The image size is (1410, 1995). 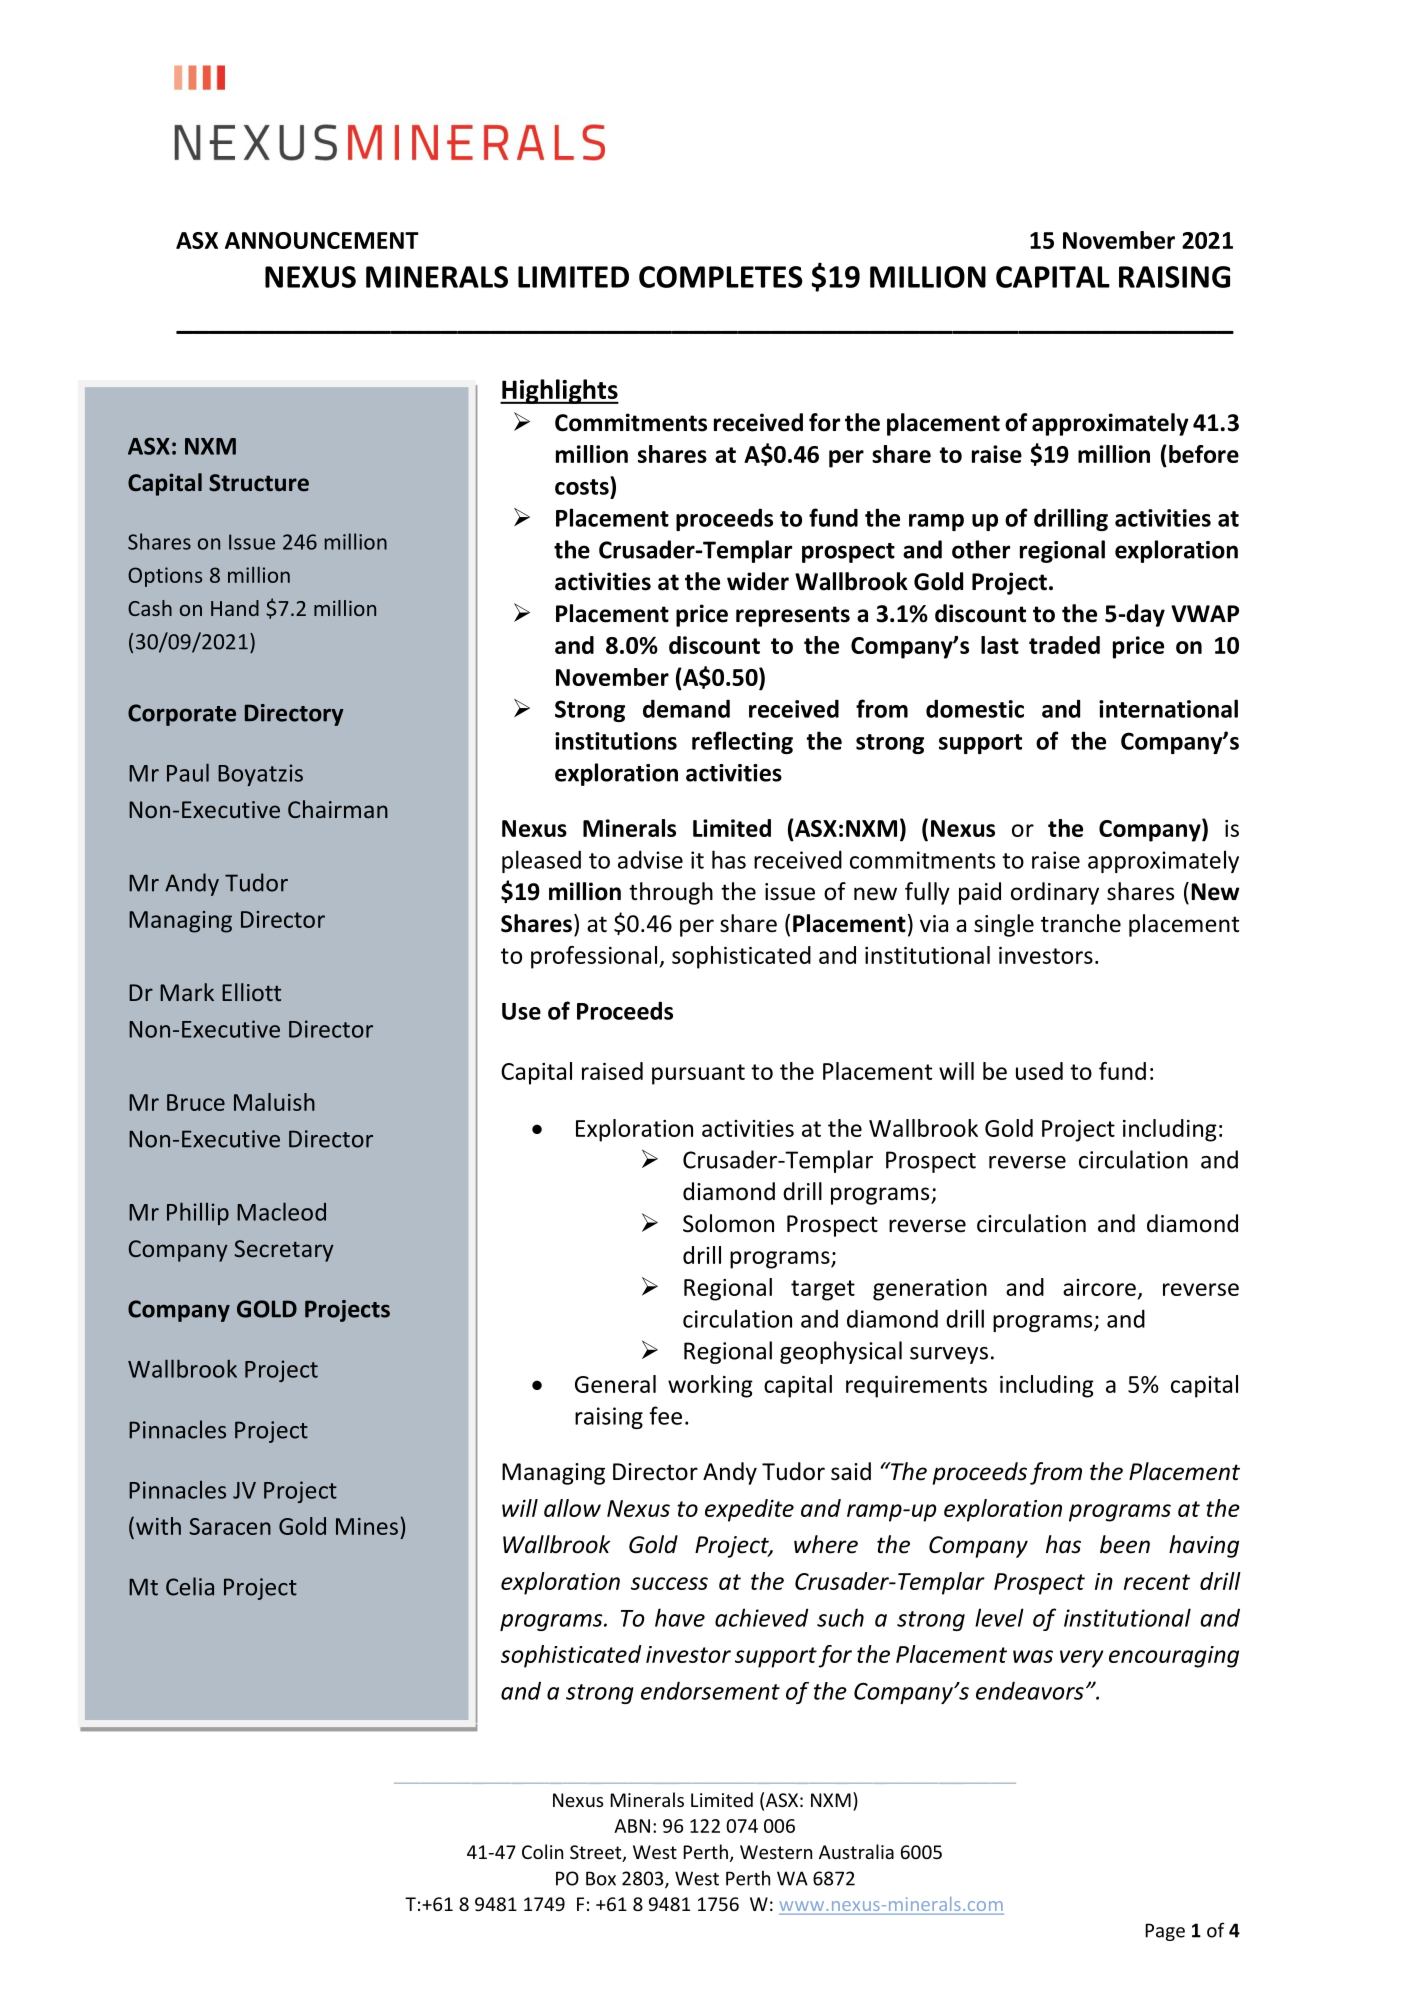 What do you see at coordinates (1039, 1071) in the screenshot?
I see `used` at bounding box center [1039, 1071].
